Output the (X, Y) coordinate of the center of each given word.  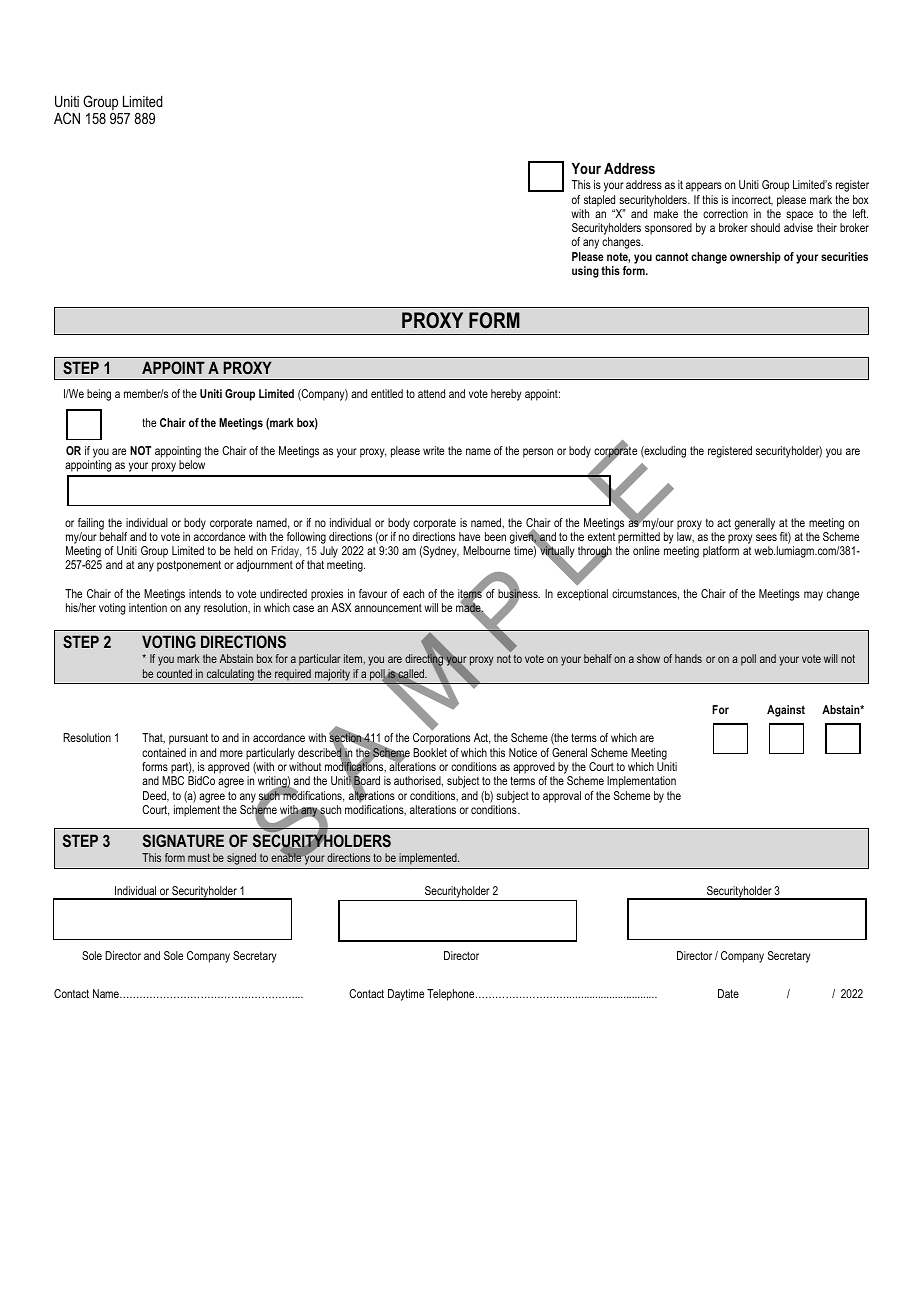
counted (174, 673)
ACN (67, 118)
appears (704, 187)
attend (431, 393)
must (199, 857)
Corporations (441, 739)
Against (786, 711)
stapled (599, 201)
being (99, 395)
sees (766, 537)
